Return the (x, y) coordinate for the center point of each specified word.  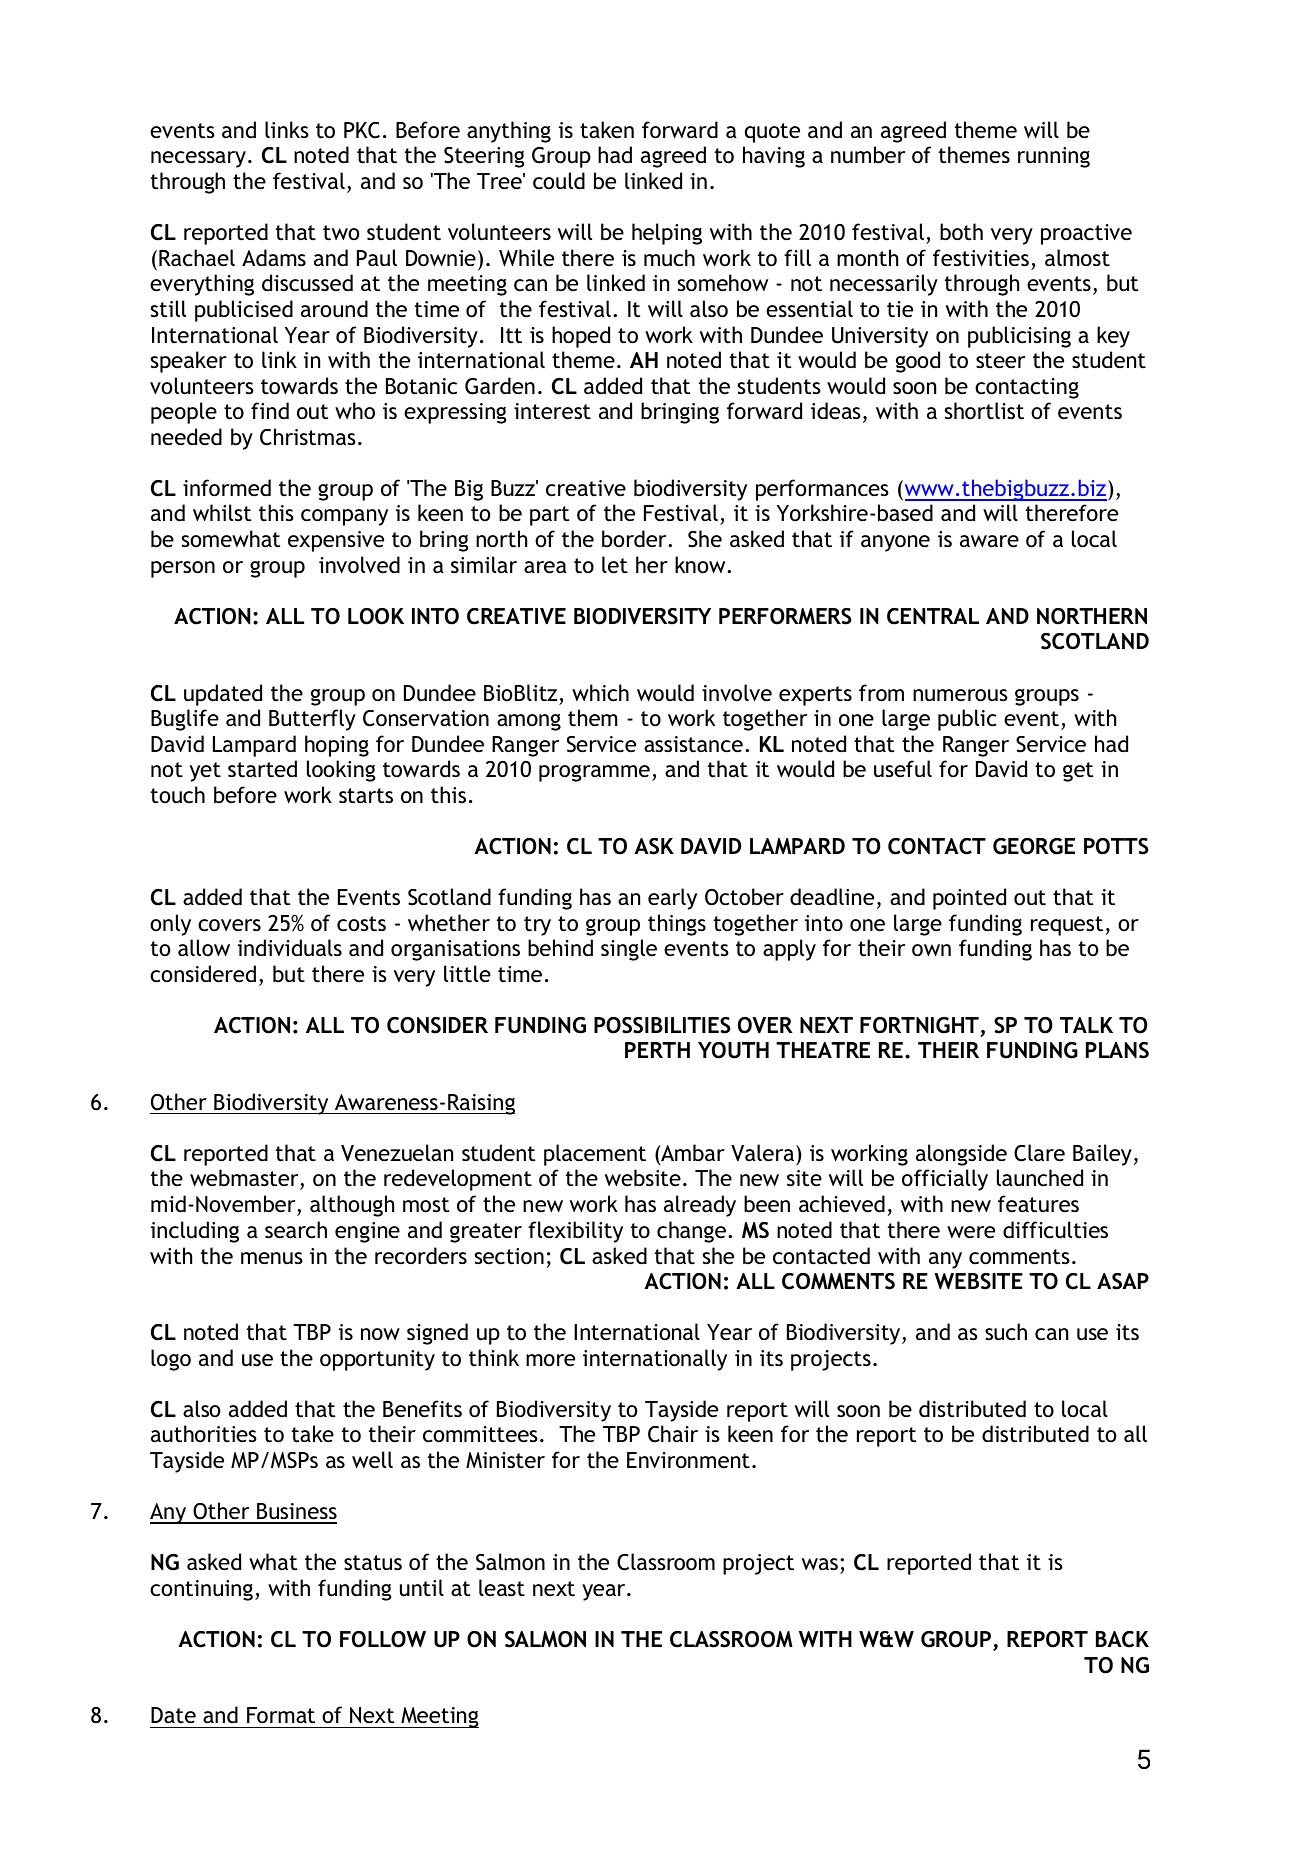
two (341, 233)
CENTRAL (933, 616)
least (502, 1588)
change (691, 1232)
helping (667, 234)
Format (281, 1715)
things (677, 925)
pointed (969, 899)
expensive (336, 541)
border (635, 538)
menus (272, 1258)
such (1006, 1332)
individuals (290, 947)
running (1054, 157)
